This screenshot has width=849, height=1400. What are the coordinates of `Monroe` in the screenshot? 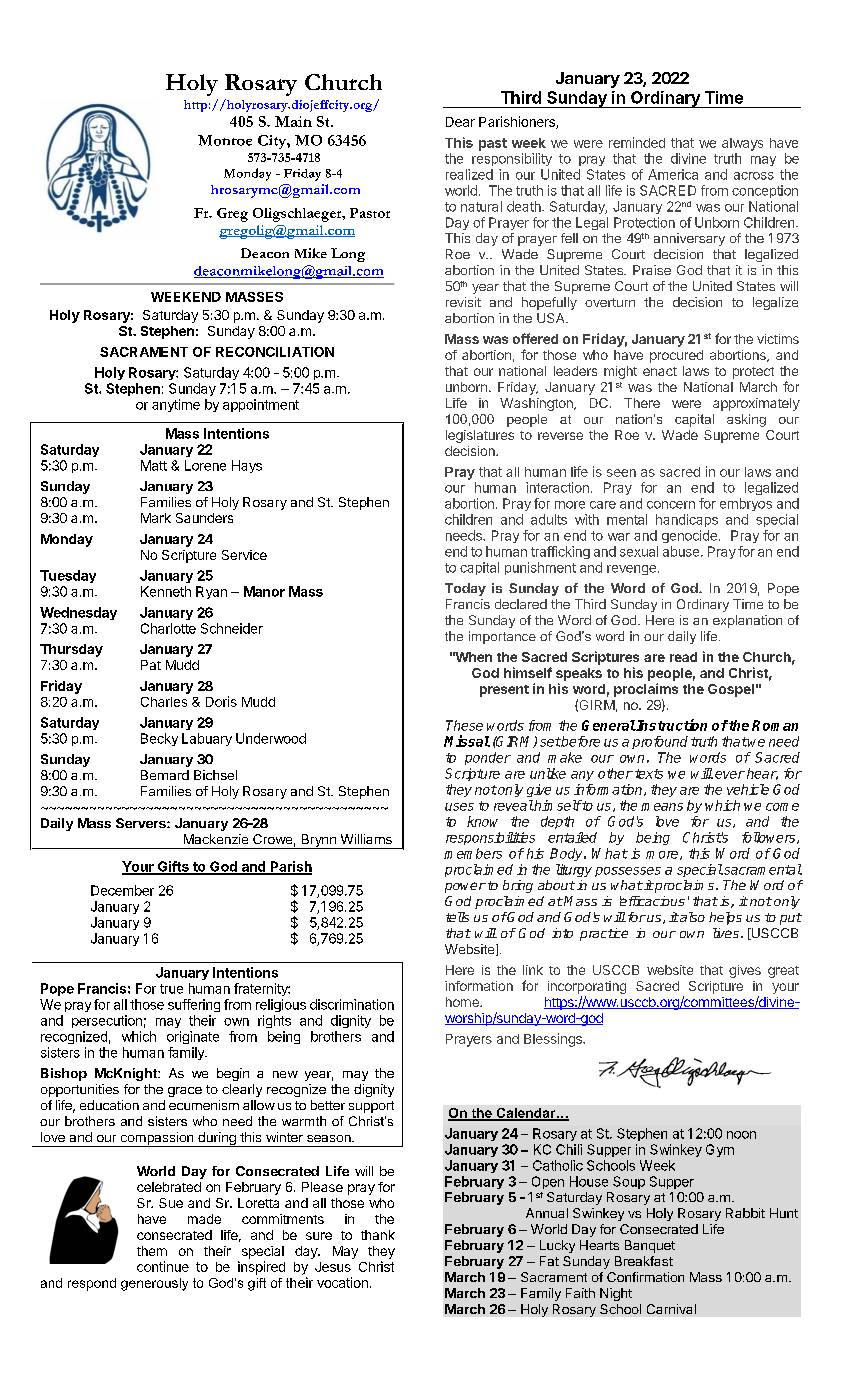 It's located at (225, 140).
